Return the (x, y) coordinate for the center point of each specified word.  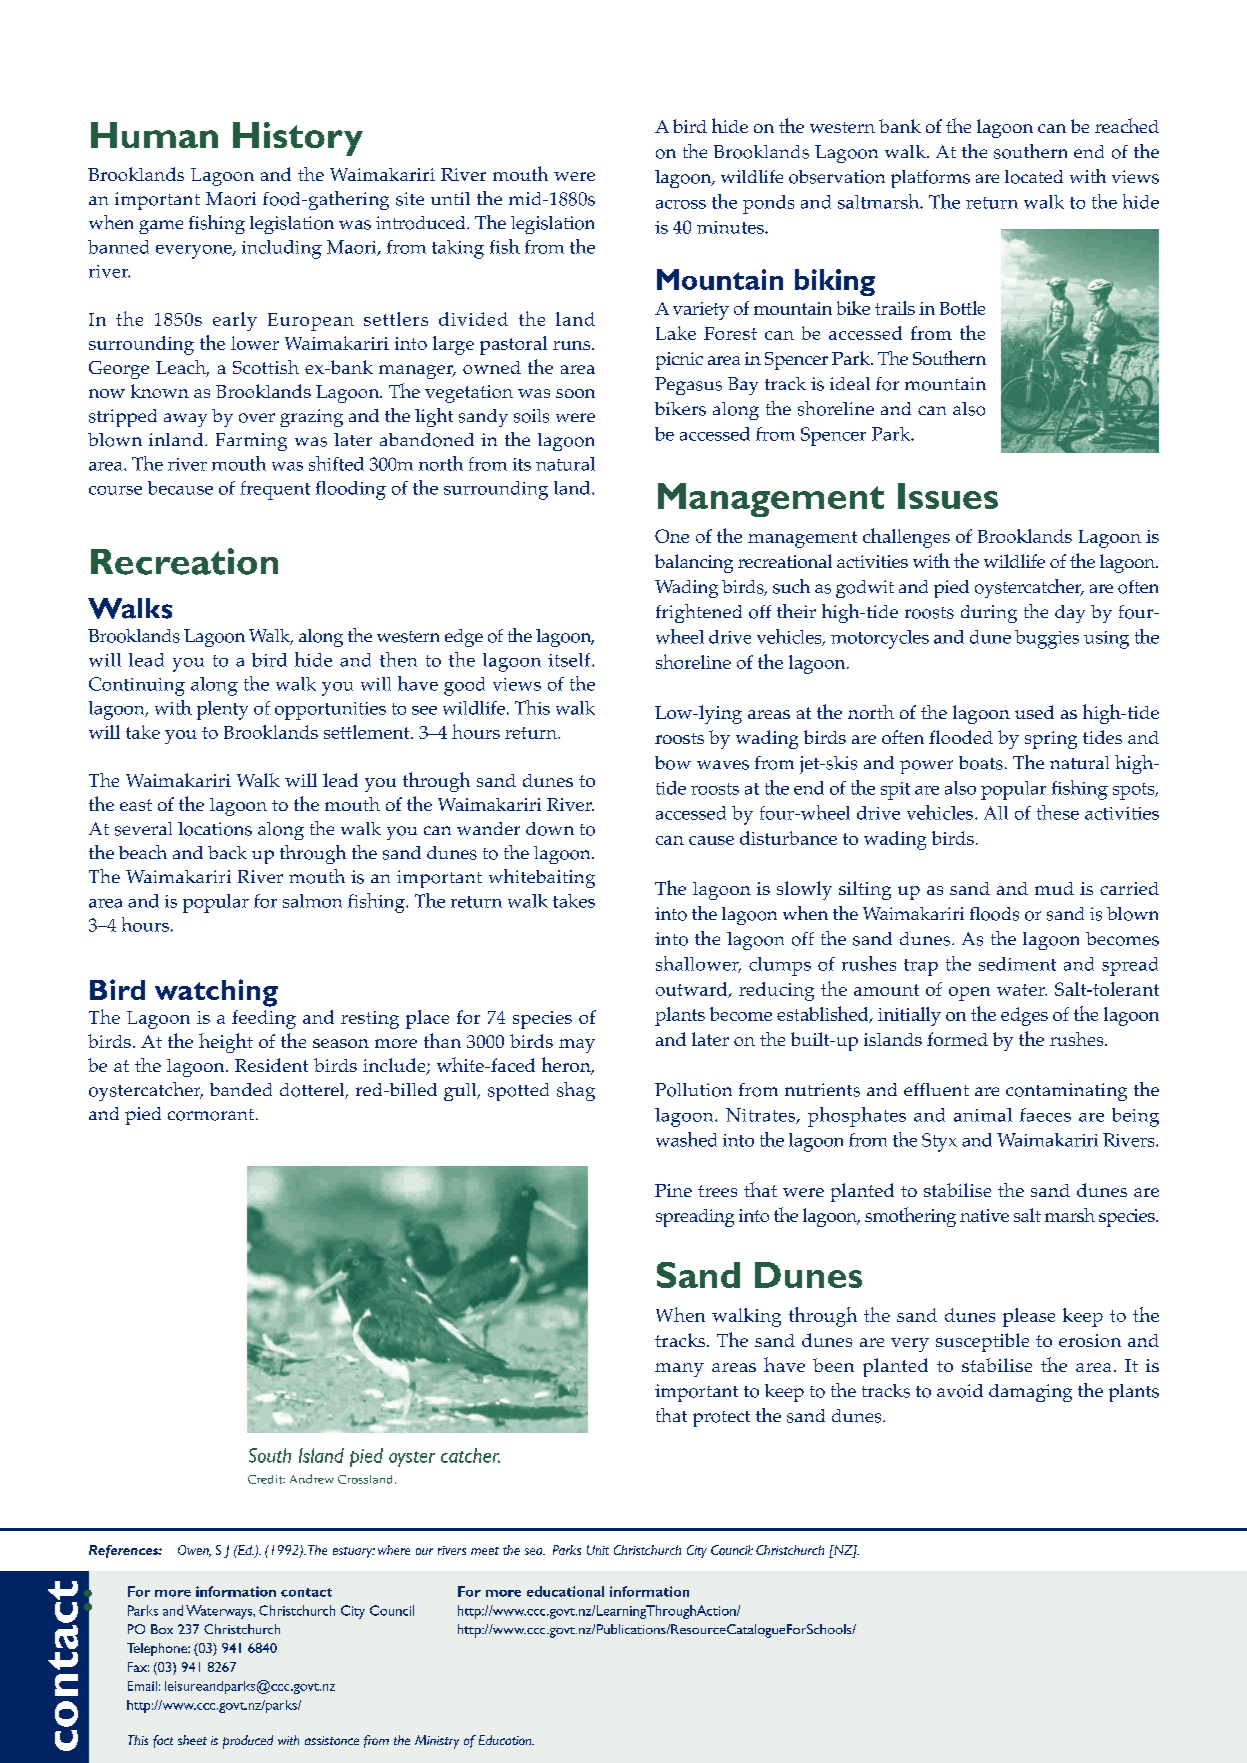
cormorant (211, 1115)
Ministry (437, 1742)
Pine (673, 1190)
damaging (1030, 1393)
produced (248, 1742)
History (298, 139)
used (1034, 712)
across (681, 204)
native (984, 1215)
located (1034, 177)
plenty (222, 710)
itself (570, 660)
